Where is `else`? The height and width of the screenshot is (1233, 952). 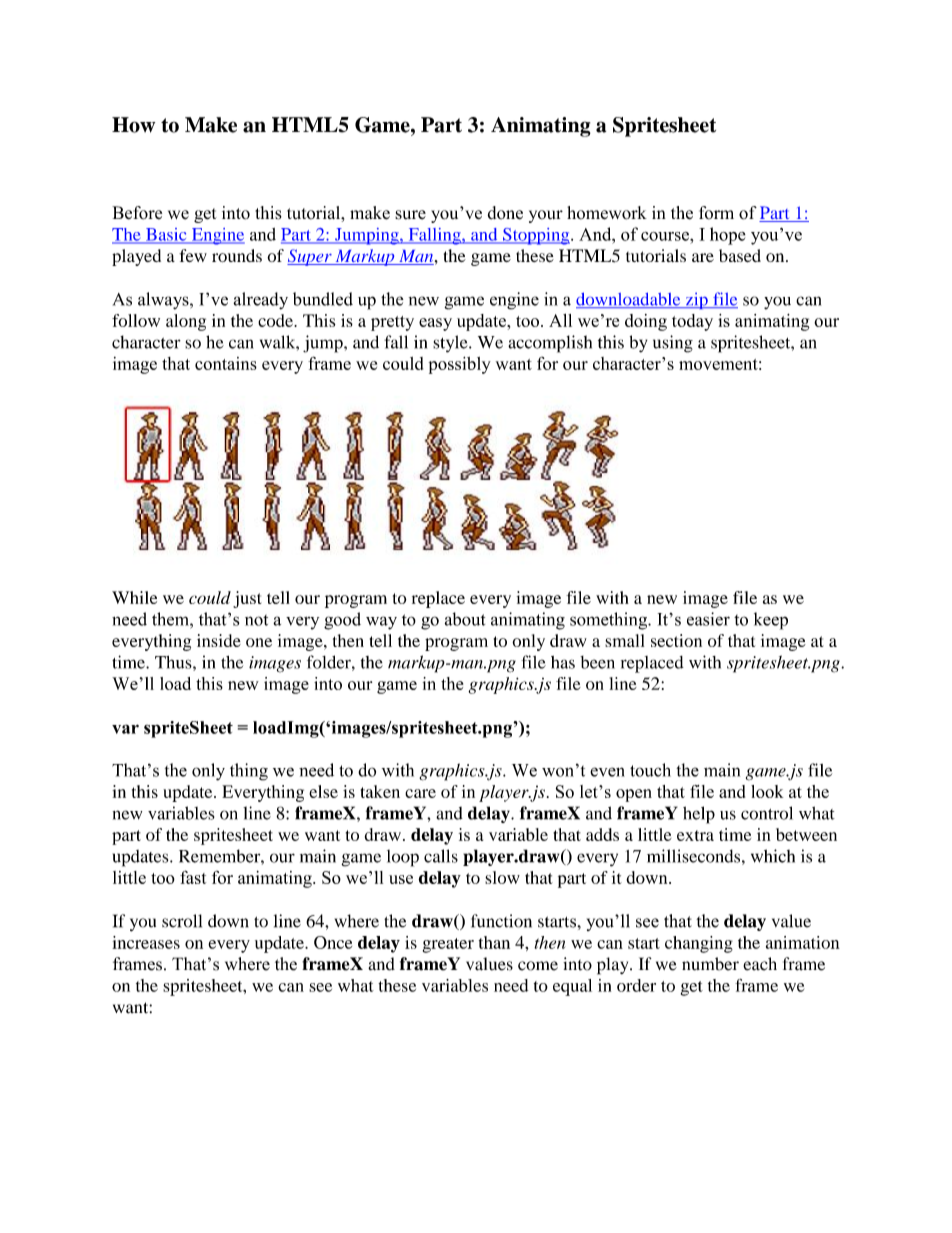
else is located at coordinates (323, 791).
